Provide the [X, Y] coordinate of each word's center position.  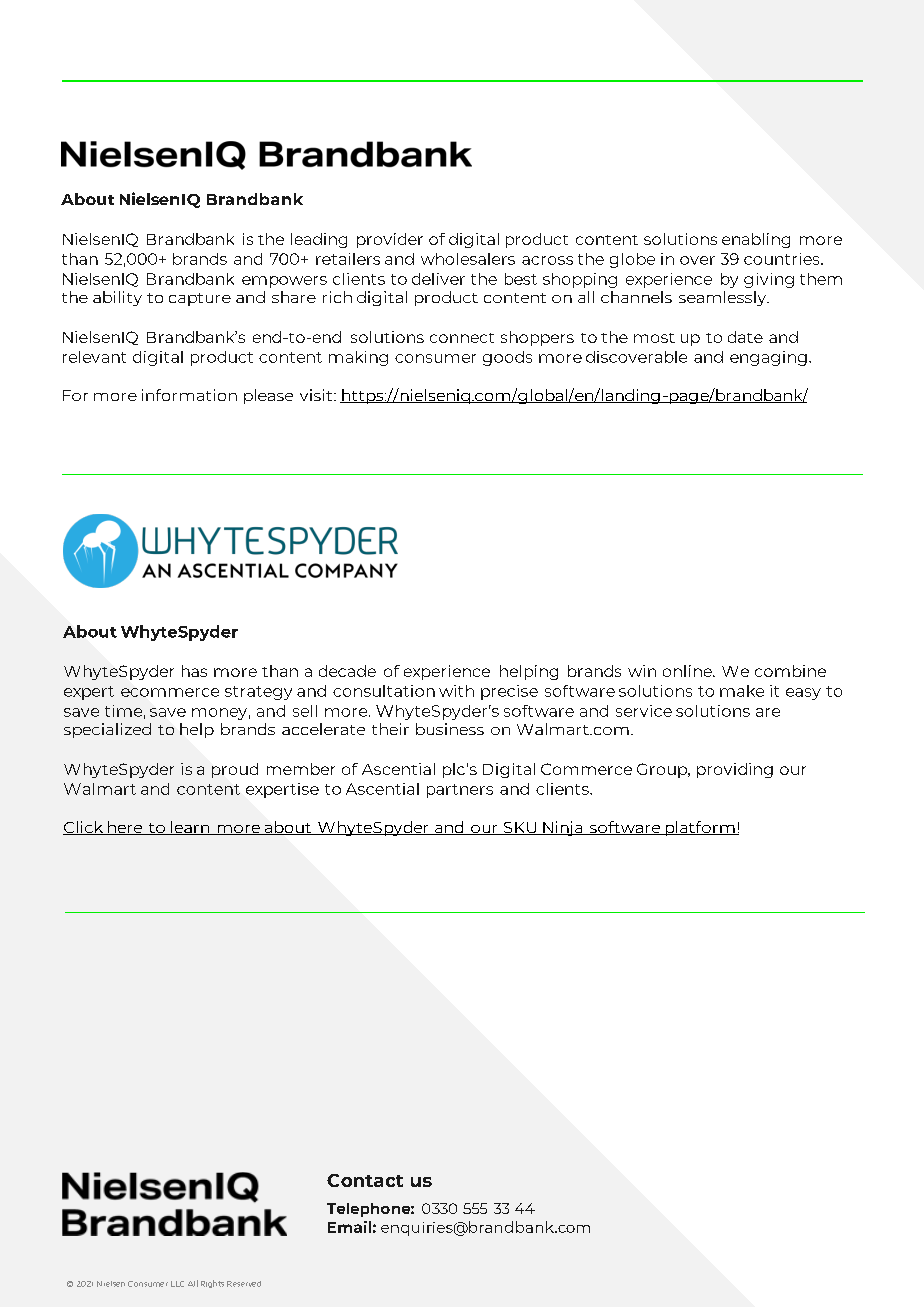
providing [735, 770]
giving [769, 280]
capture [200, 299]
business [450, 729]
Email [349, 1227]
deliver [438, 279]
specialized [107, 730]
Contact [365, 1180]
